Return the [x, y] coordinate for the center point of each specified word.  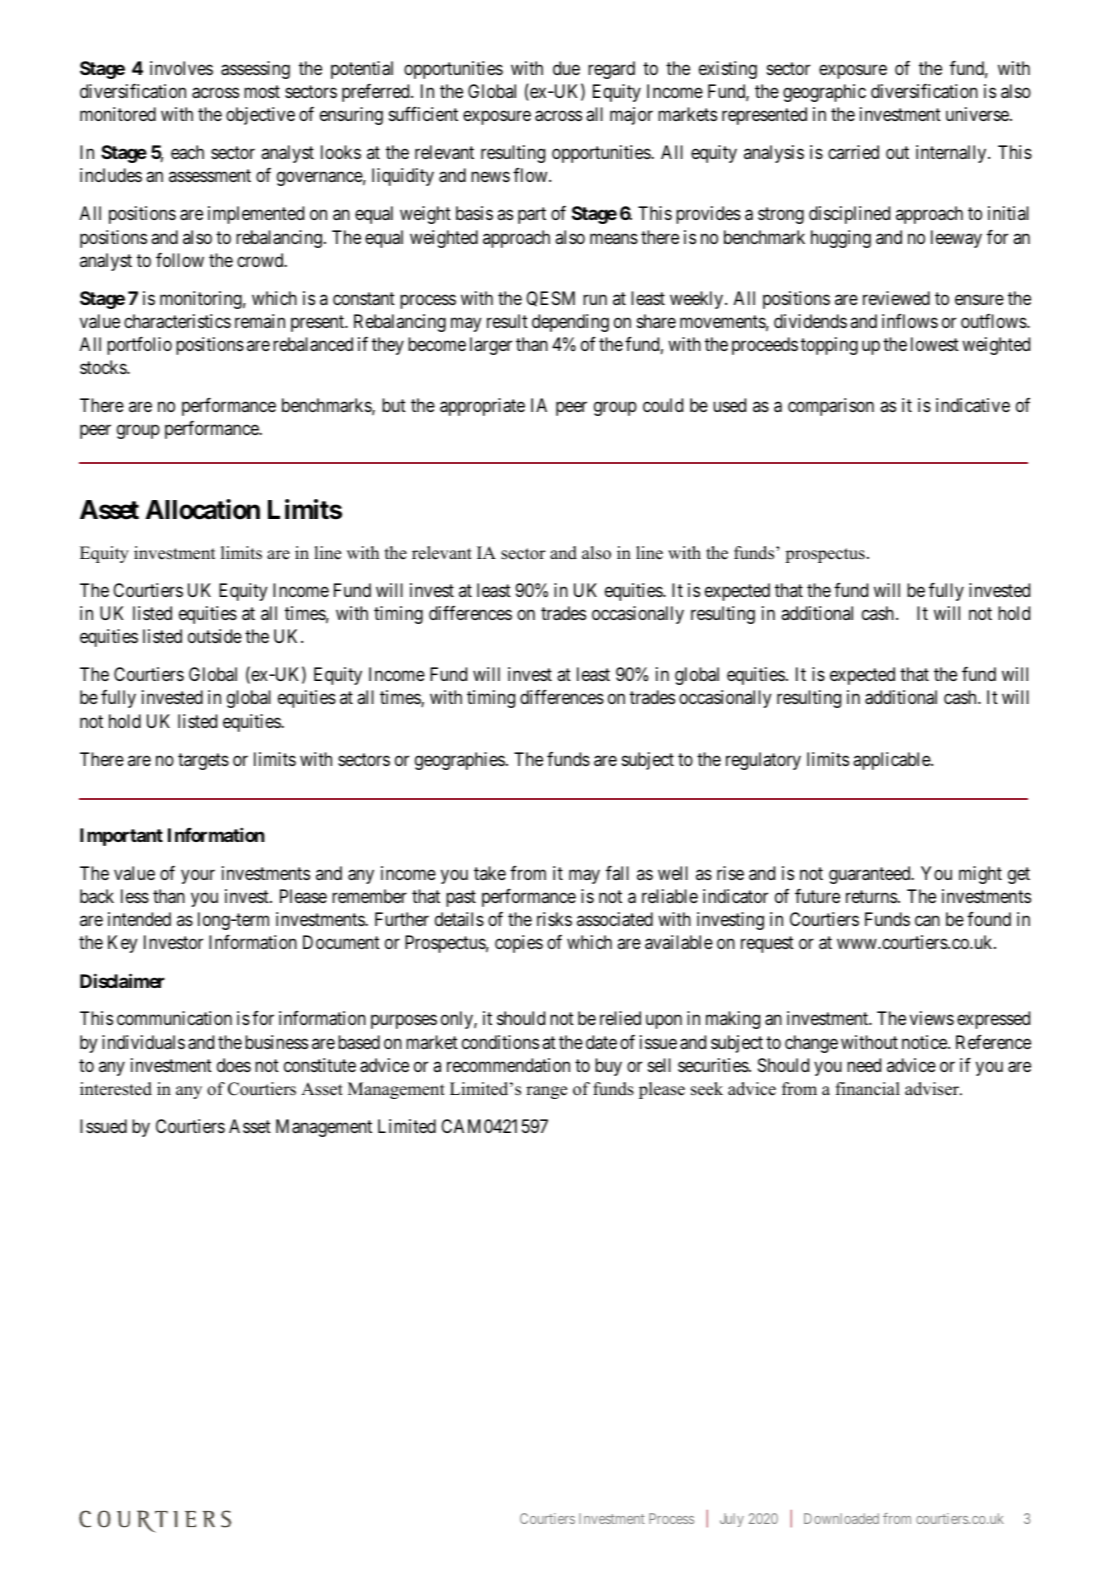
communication [174, 1018]
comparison [831, 407]
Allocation [202, 509]
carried [853, 152]
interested [116, 1089]
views [932, 1018]
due [566, 68]
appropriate [482, 407]
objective [260, 116]
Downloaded [841, 1518]
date [601, 1042]
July [732, 1520]
